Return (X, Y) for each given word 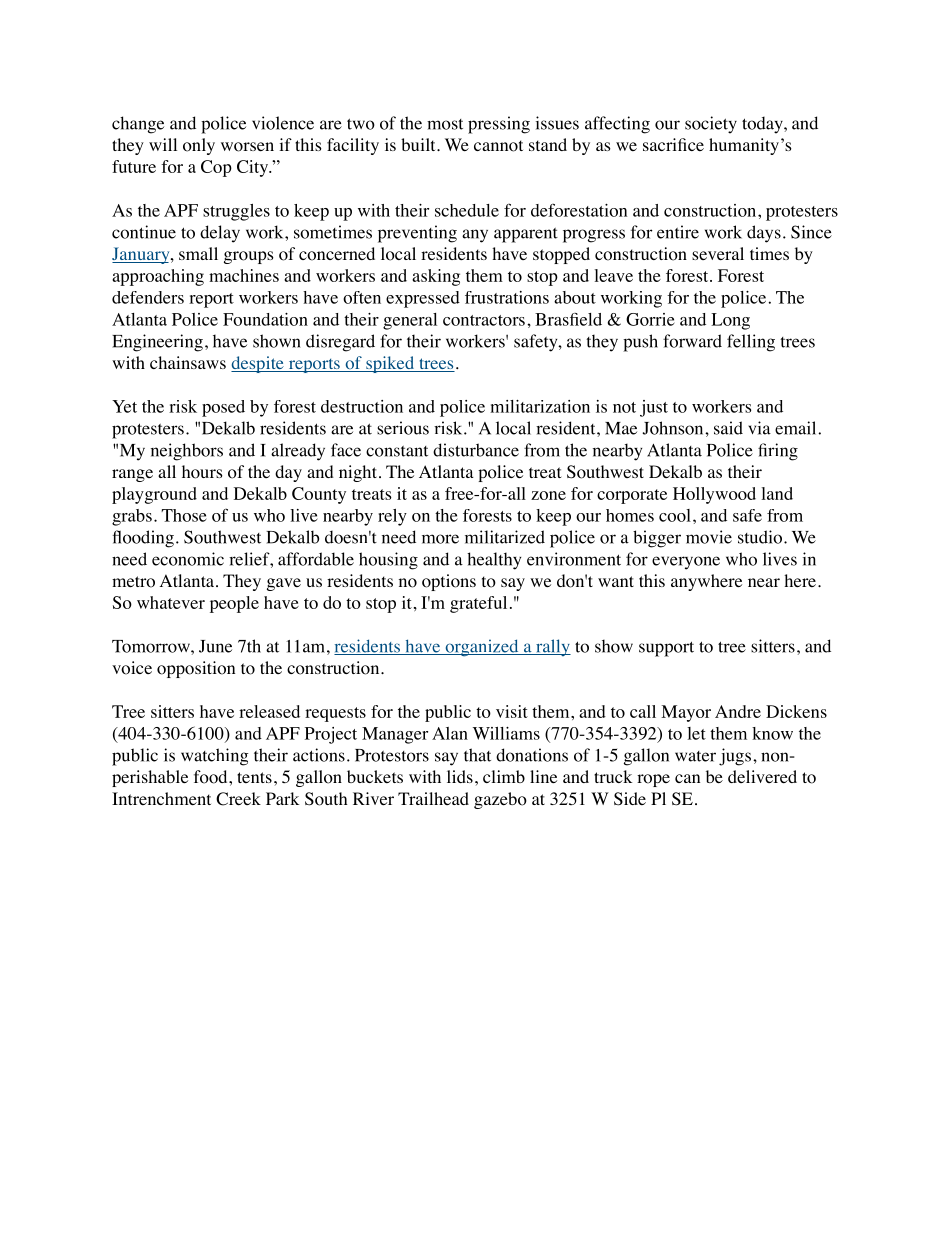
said (728, 428)
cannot (498, 146)
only (199, 146)
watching (215, 757)
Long (730, 321)
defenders (148, 297)
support (666, 649)
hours (202, 472)
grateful (478, 604)
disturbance (476, 450)
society (711, 125)
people (234, 604)
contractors (484, 320)
